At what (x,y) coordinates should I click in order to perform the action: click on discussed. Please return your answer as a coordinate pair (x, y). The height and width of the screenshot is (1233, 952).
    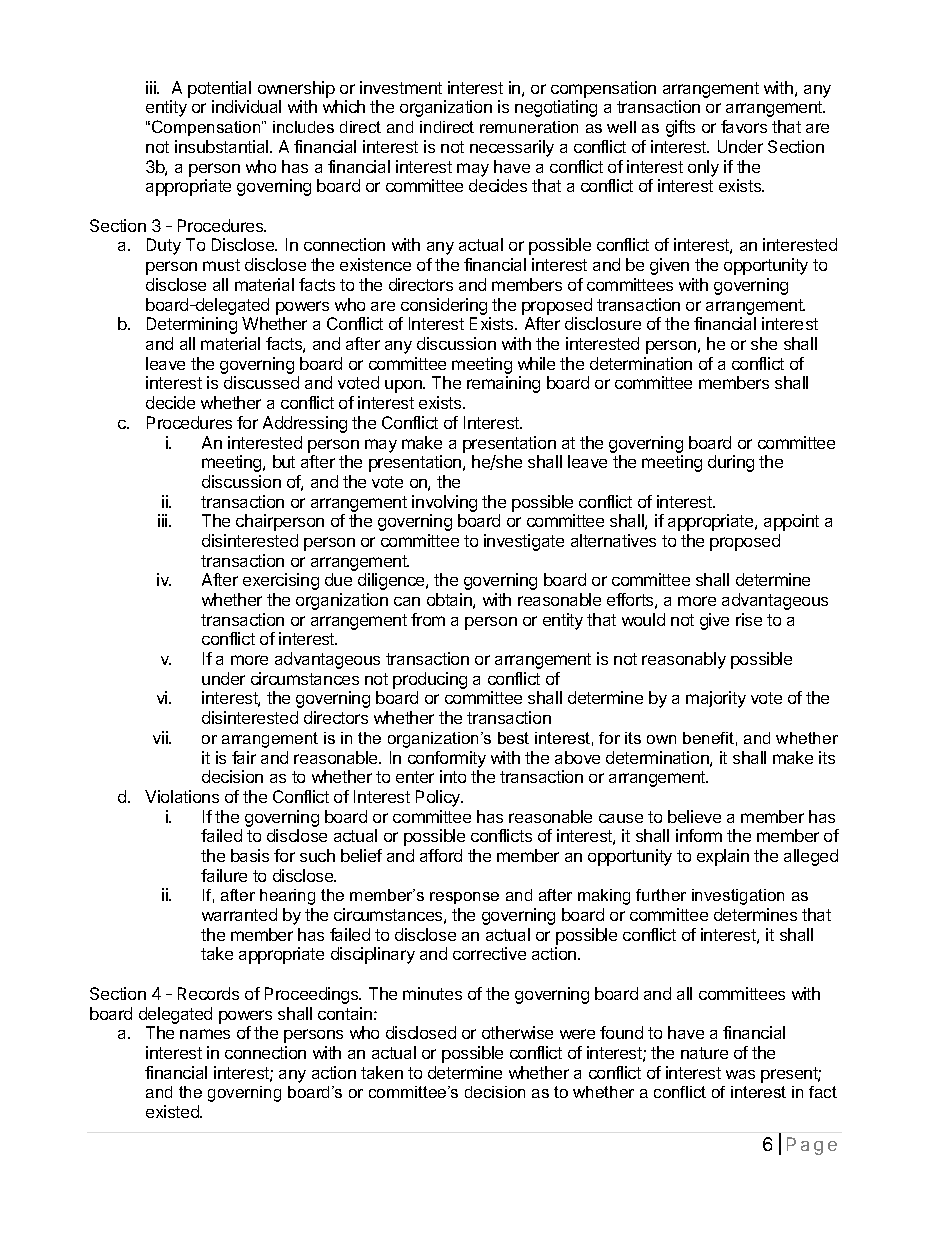
    Looking at the image, I should click on (261, 382).
